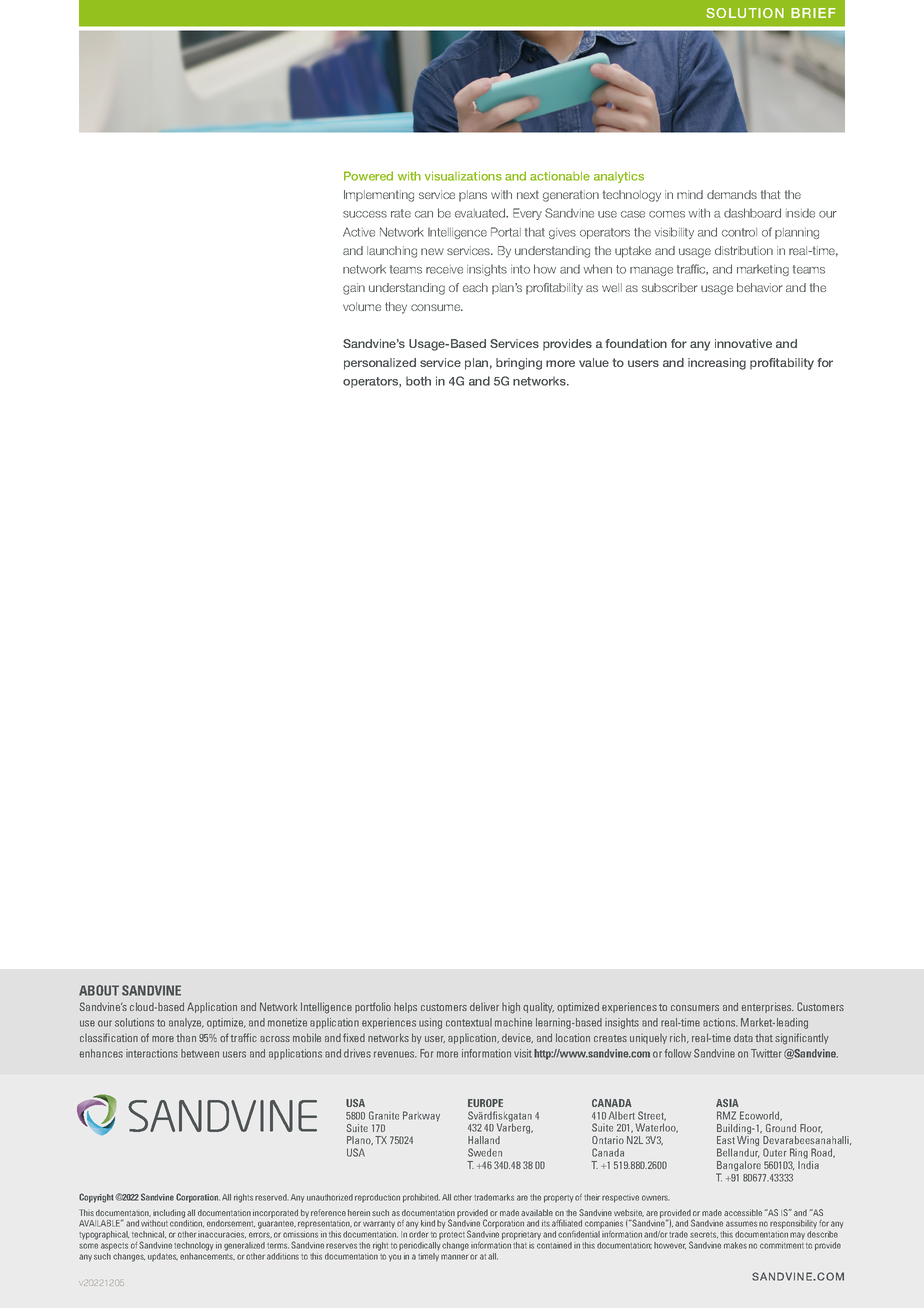  What do you see at coordinates (813, 13) in the image?
I see `BRIEF` at bounding box center [813, 13].
